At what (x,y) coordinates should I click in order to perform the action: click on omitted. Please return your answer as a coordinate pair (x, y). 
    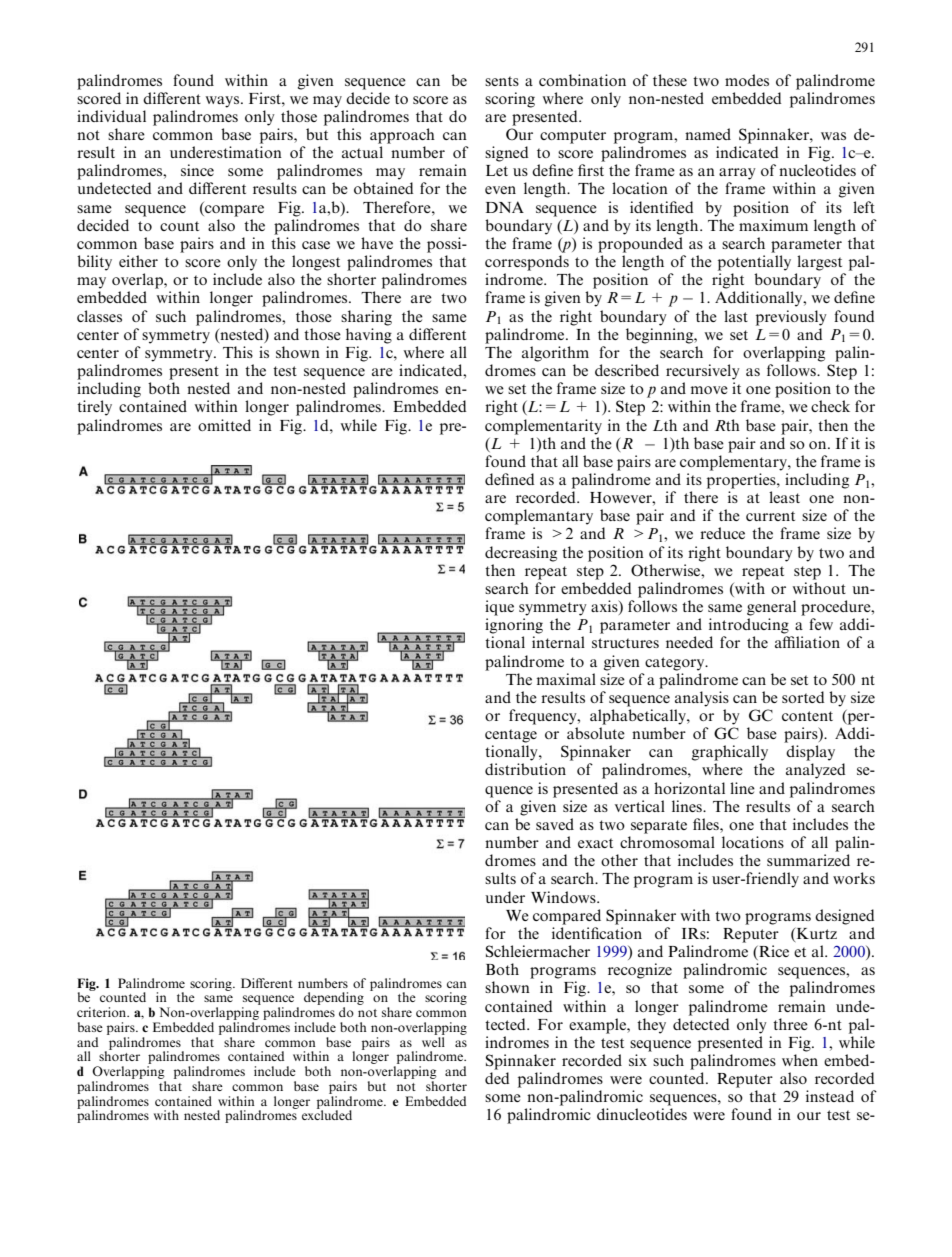
    Looking at the image, I should click on (224, 425).
